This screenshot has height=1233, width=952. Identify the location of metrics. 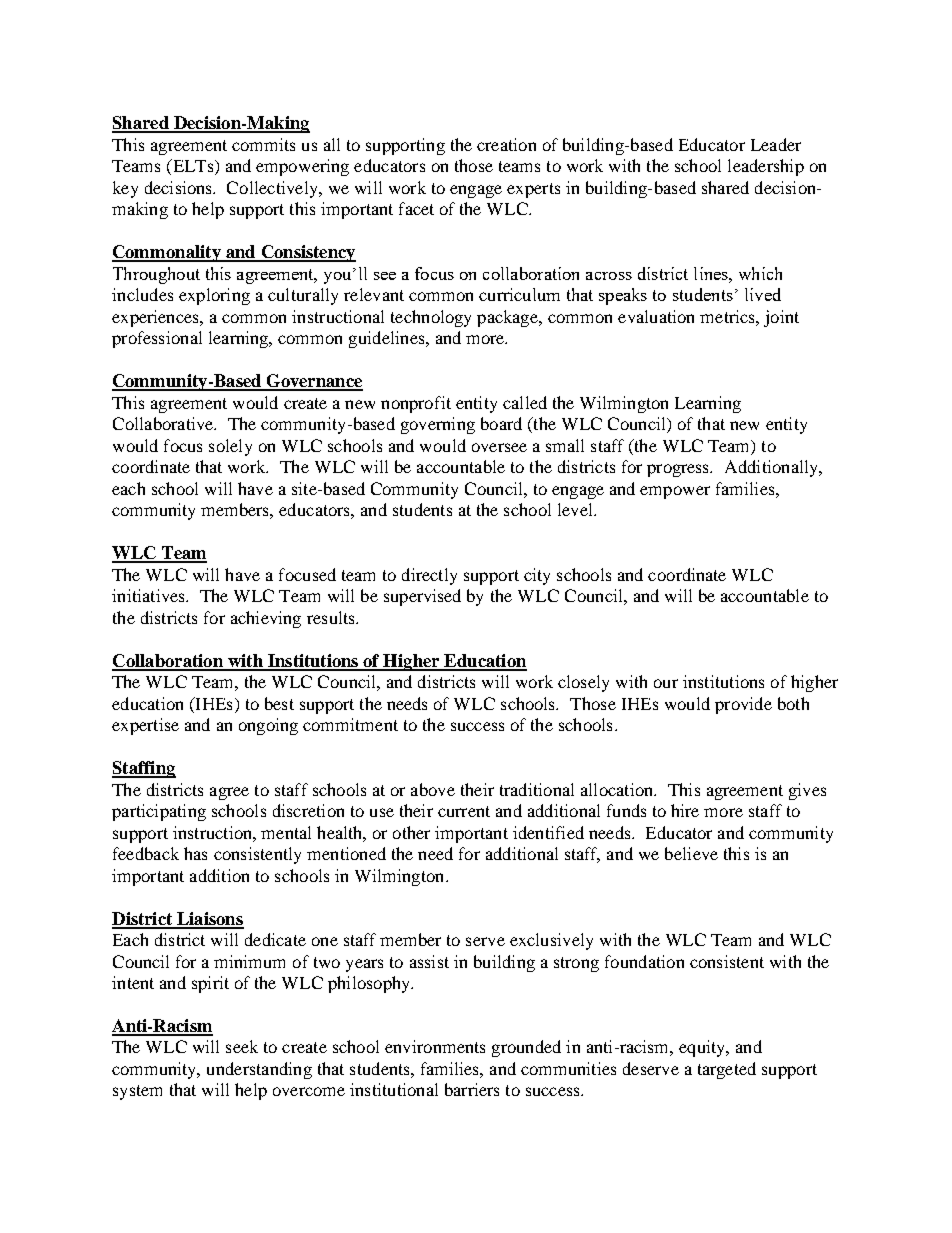
(728, 316).
